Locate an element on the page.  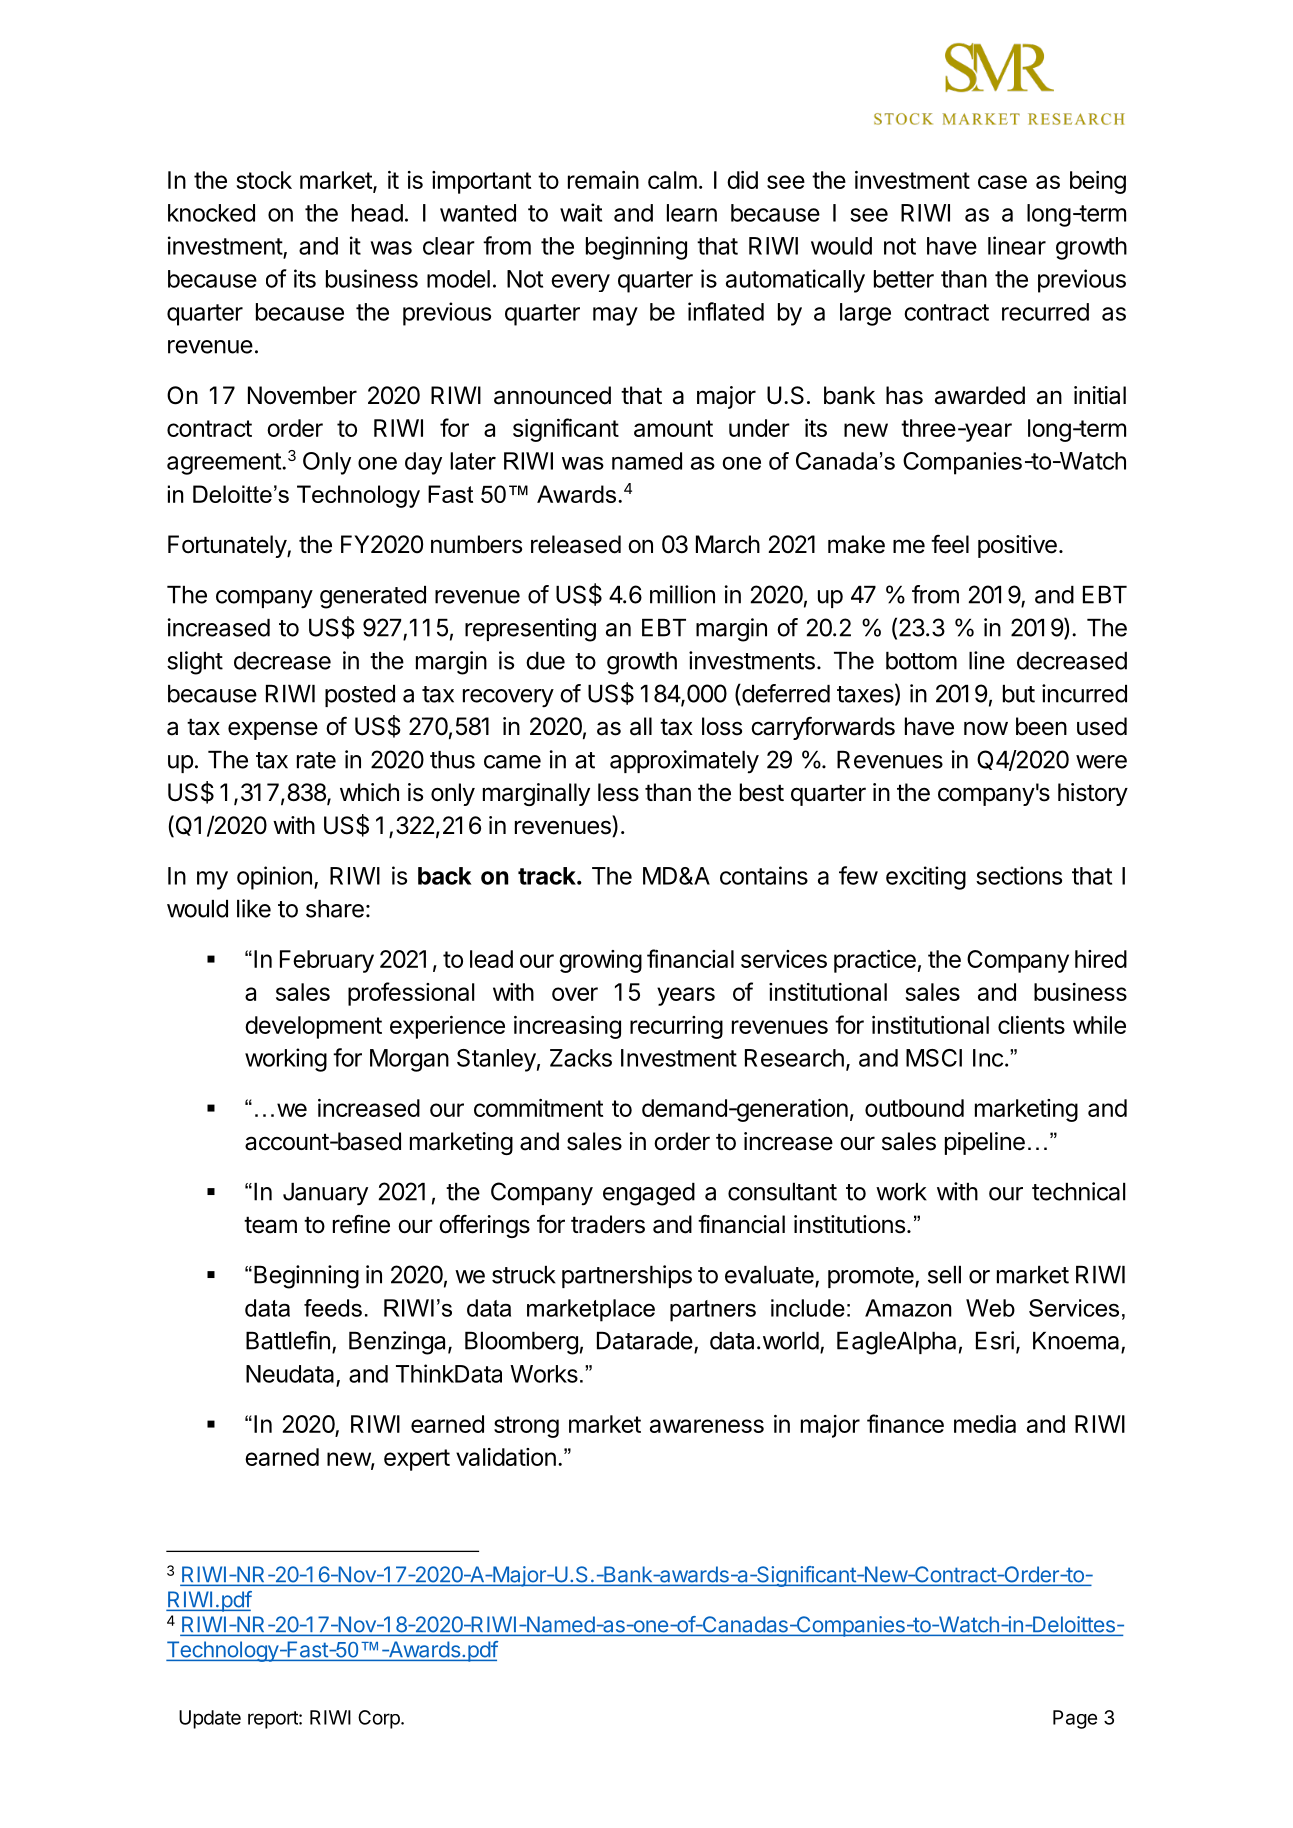
February is located at coordinates (327, 961).
